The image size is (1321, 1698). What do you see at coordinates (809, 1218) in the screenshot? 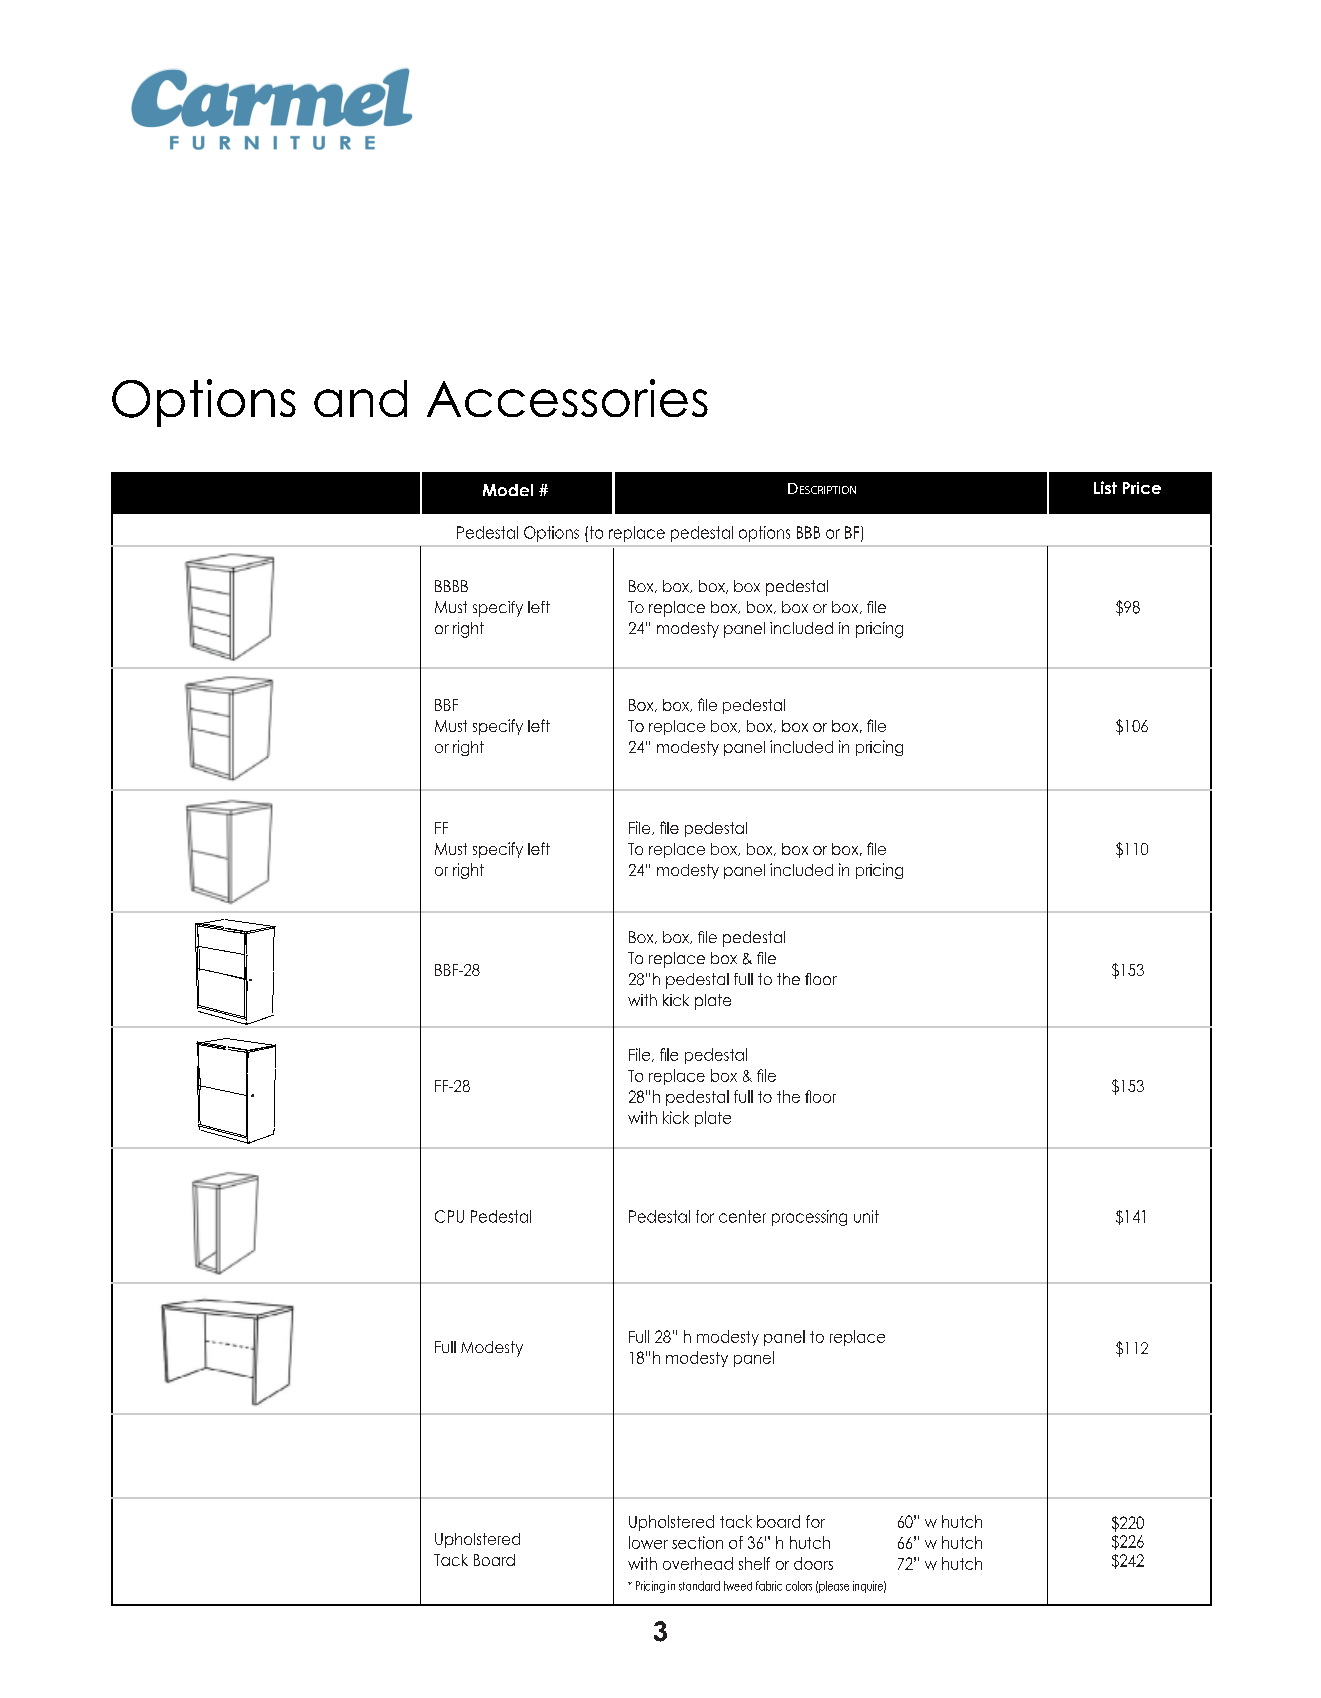
I see `processing` at bounding box center [809, 1218].
